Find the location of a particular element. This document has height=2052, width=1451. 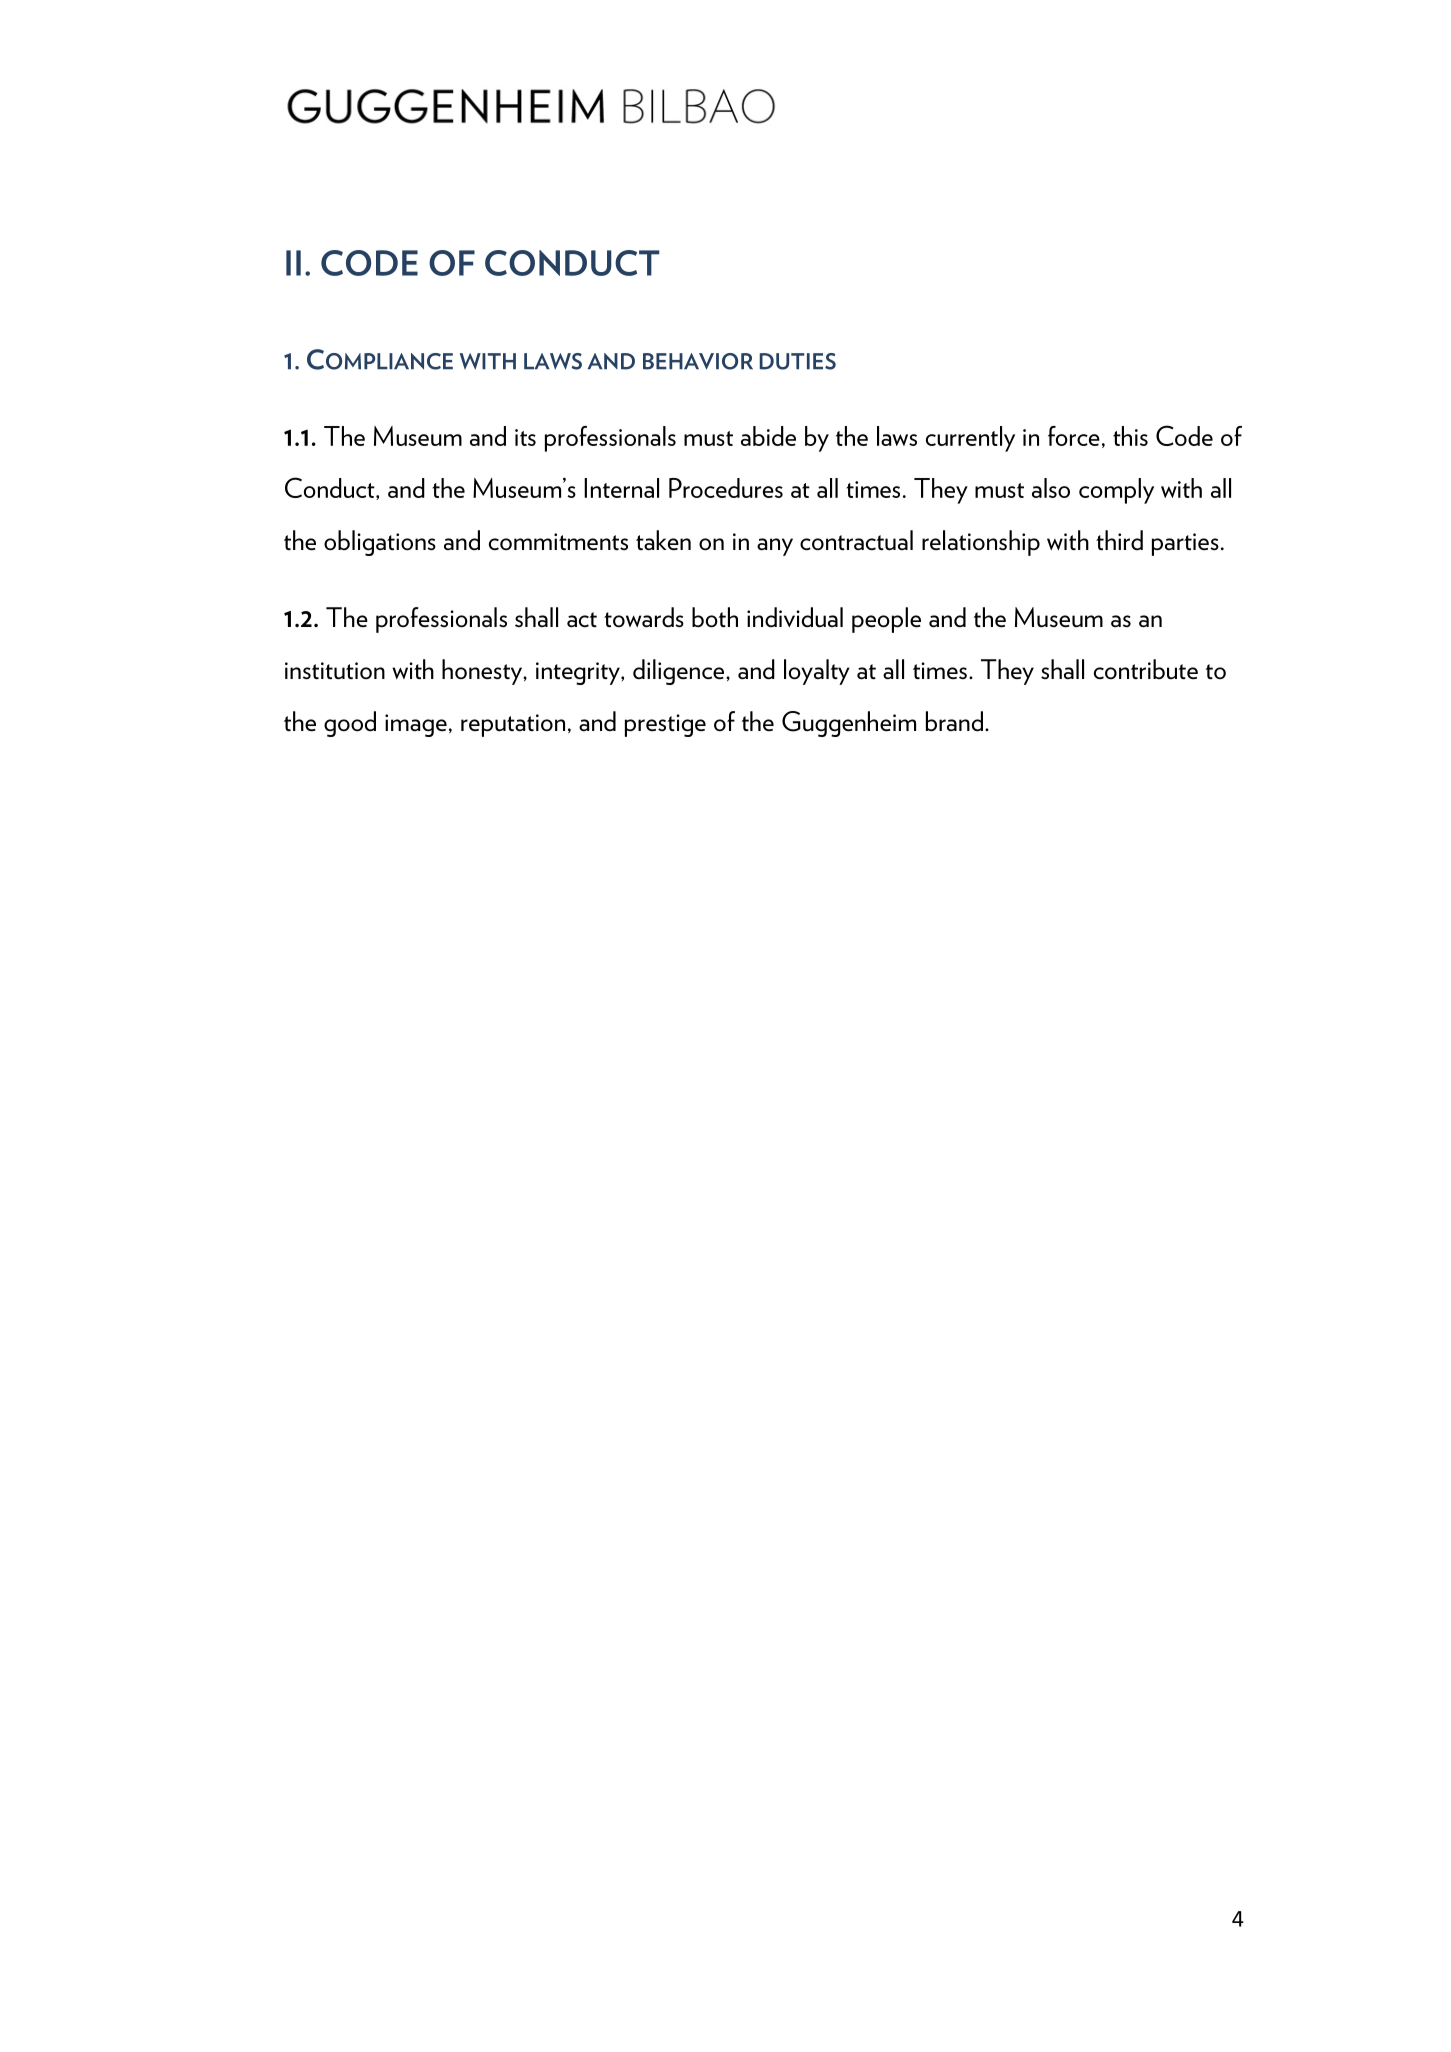

BEHAVIOR is located at coordinates (698, 361).
